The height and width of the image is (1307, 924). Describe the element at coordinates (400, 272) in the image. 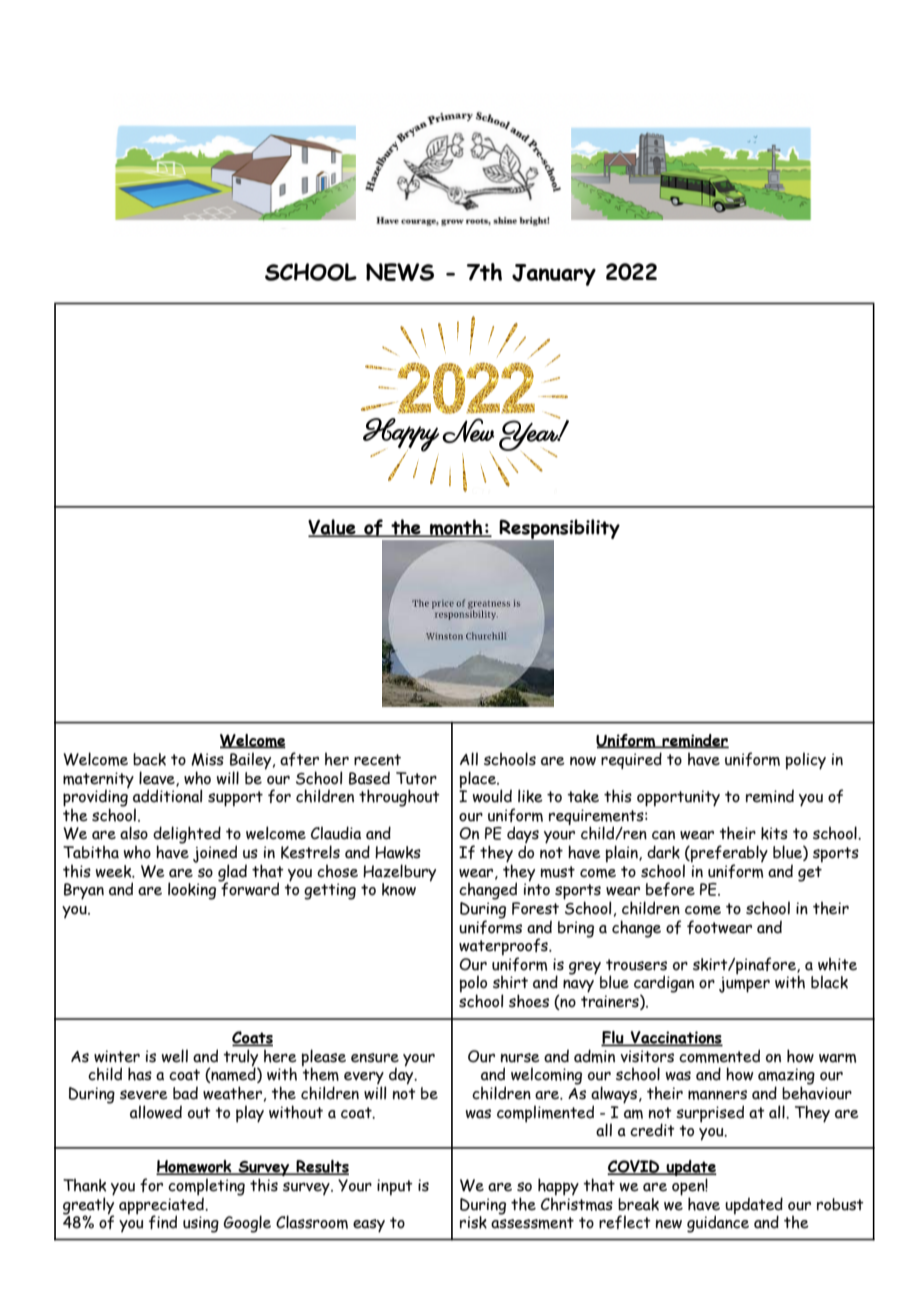

I see `NEWS` at that location.
